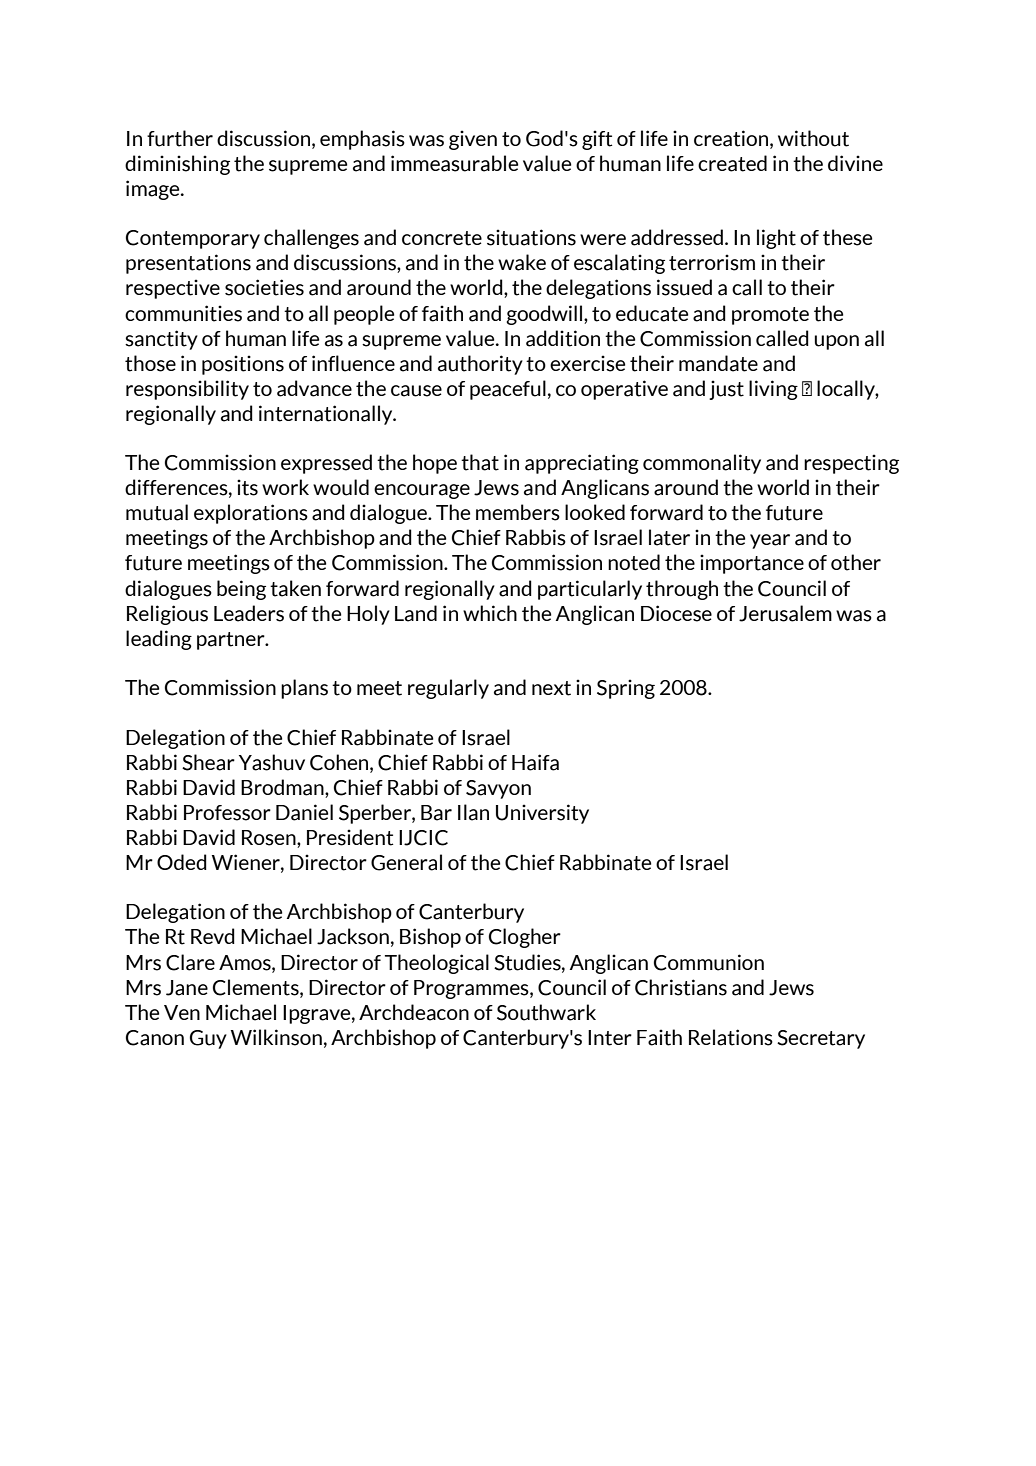 Image resolution: width=1036 pixels, height=1466 pixels. Describe the element at coordinates (731, 1037) in the image. I see `Relations` at that location.
